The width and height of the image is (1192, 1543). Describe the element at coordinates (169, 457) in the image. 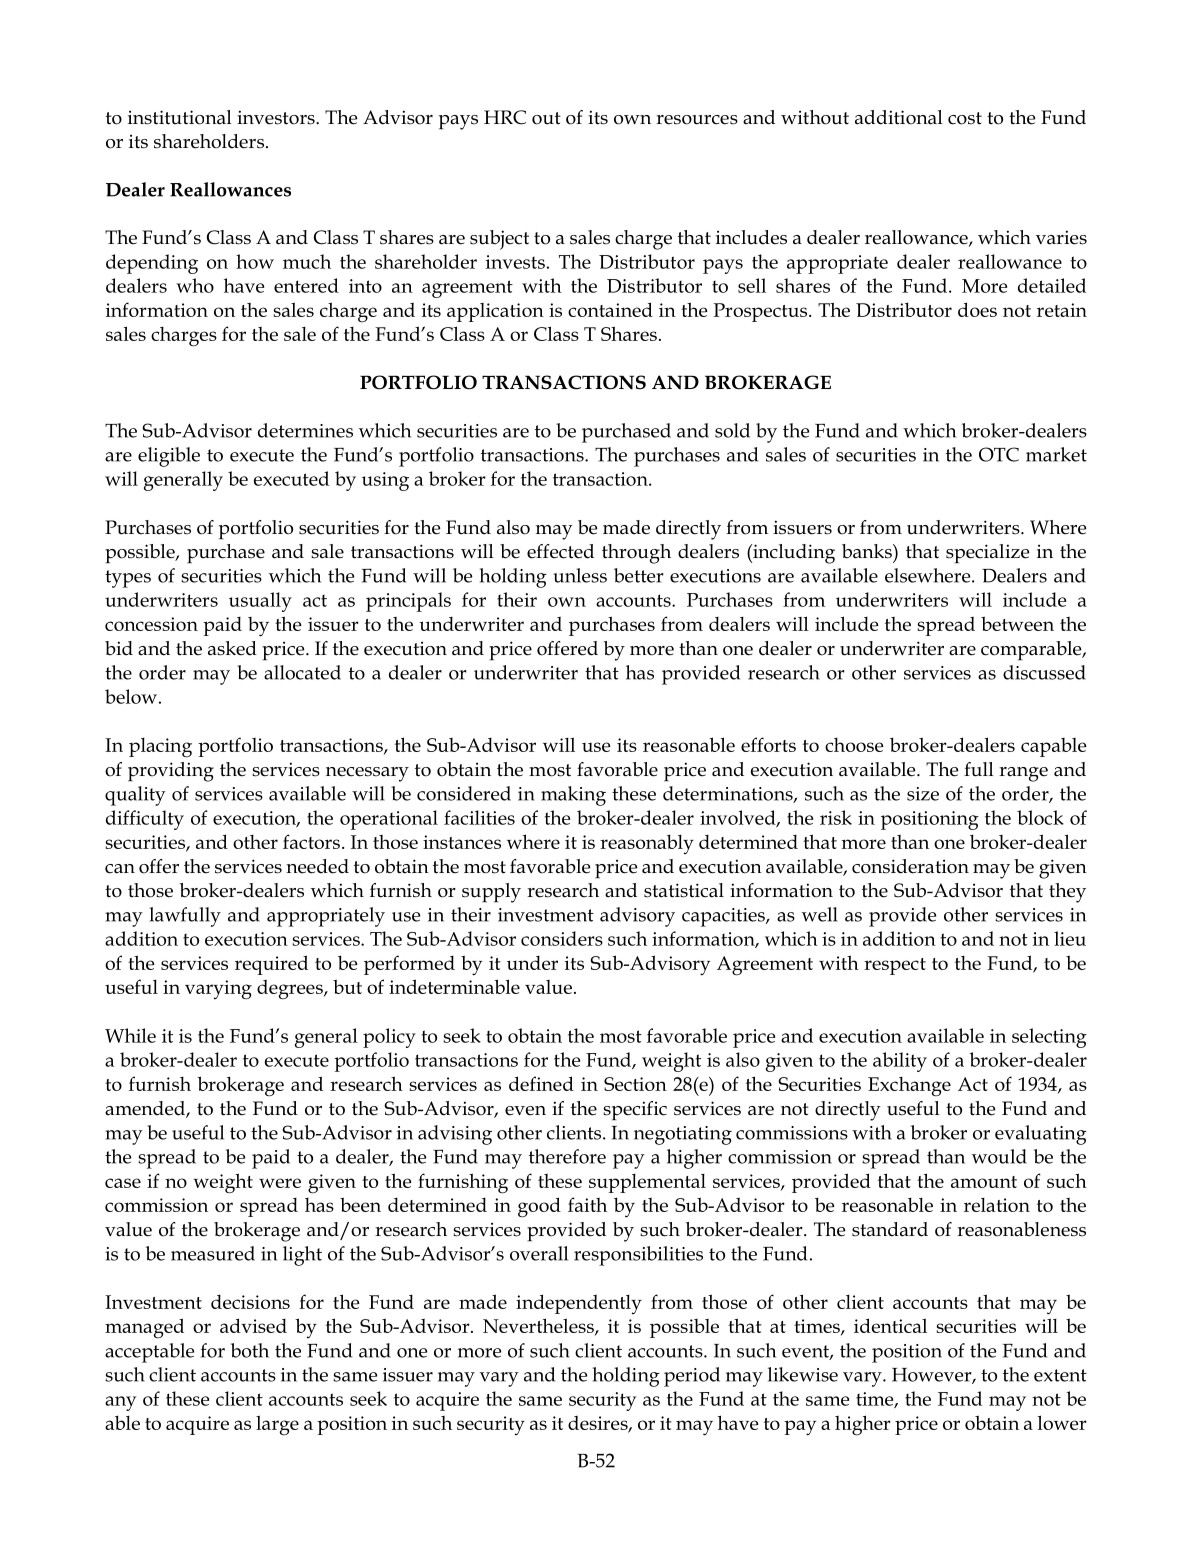

I see `eligible` at that location.
